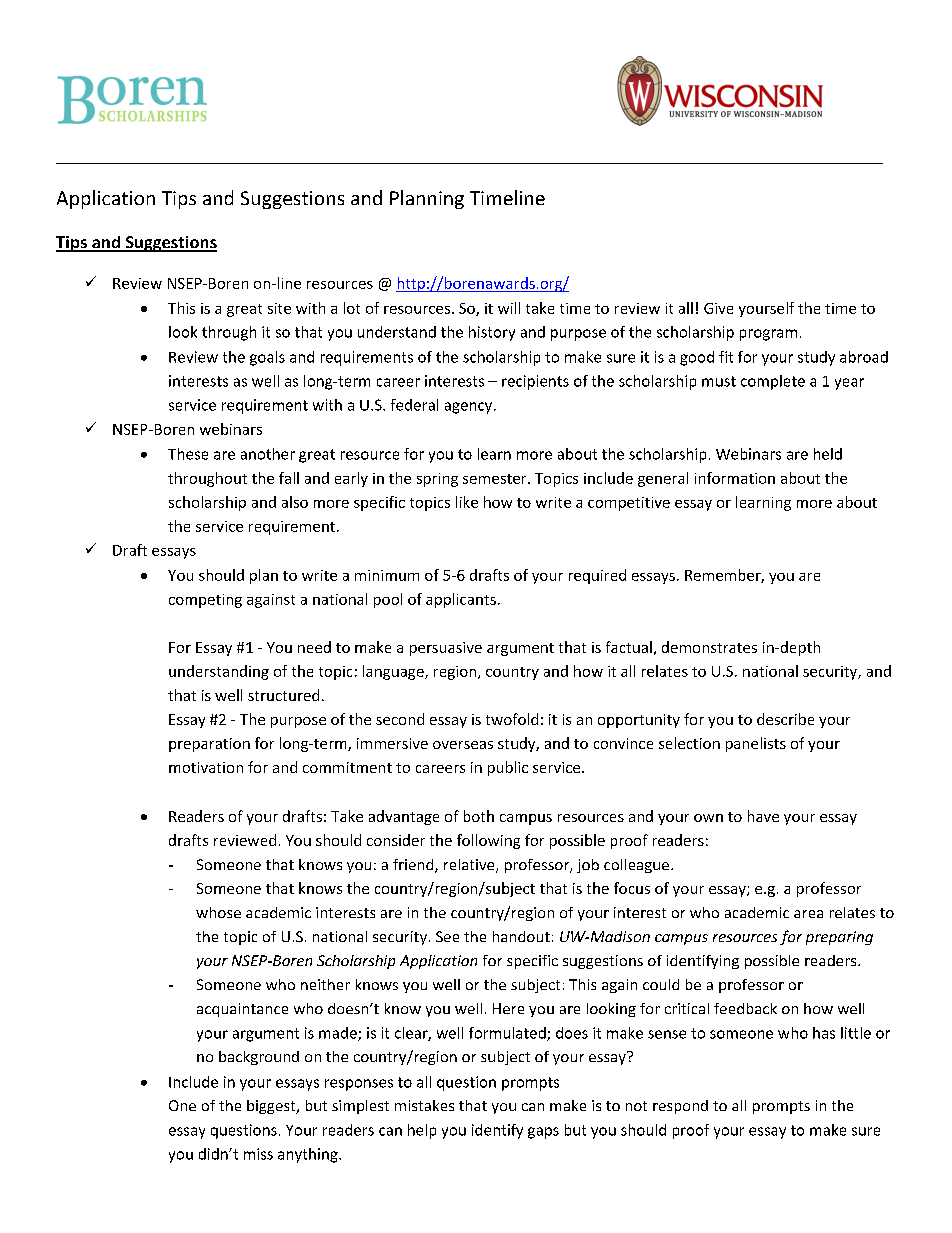 This screenshot has height=1233, width=952. What do you see at coordinates (521, 936) in the screenshot?
I see `handout` at bounding box center [521, 936].
